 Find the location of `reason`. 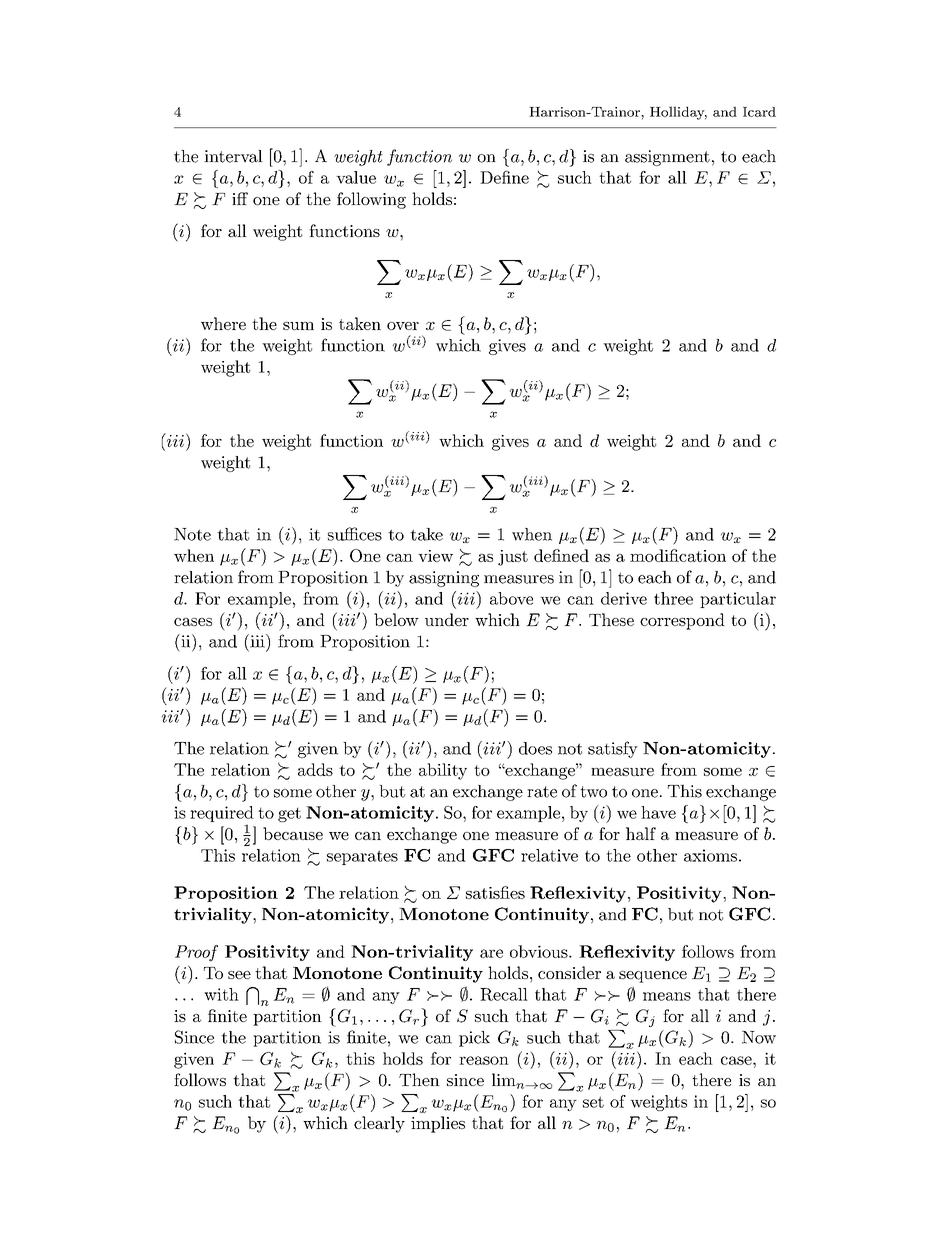

reason is located at coordinates (484, 1060).
